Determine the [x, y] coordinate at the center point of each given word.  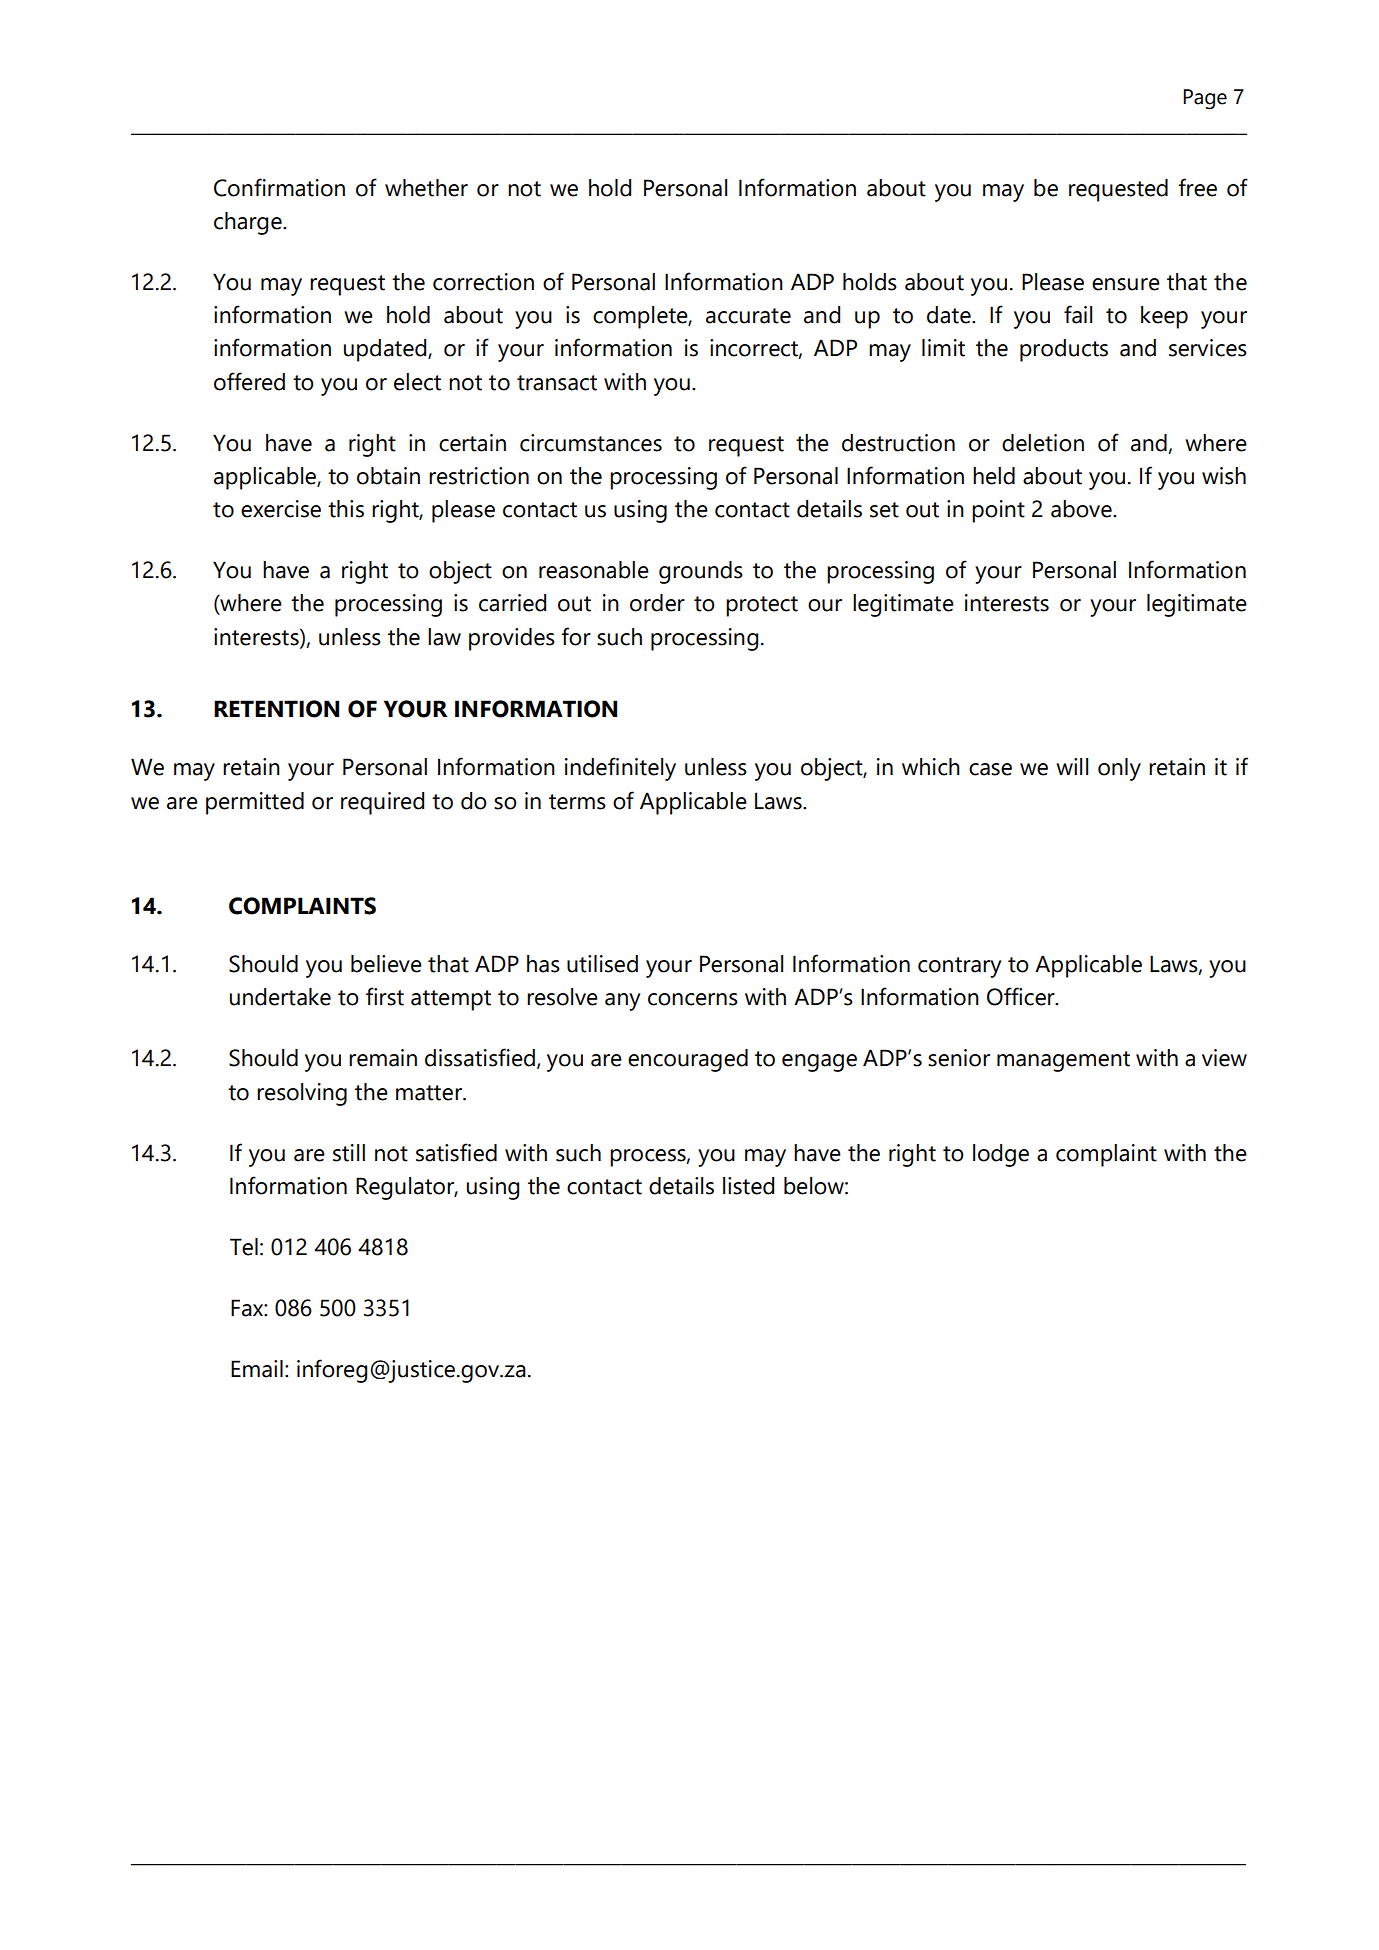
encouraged [688, 1060]
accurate [748, 316]
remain [383, 1058]
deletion [1043, 443]
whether [426, 188]
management [1063, 1061]
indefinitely [620, 769]
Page [1205, 99]
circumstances [591, 443]
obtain [388, 476]
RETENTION [276, 709]
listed [748, 1186]
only [1119, 769]
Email [257, 1369]
